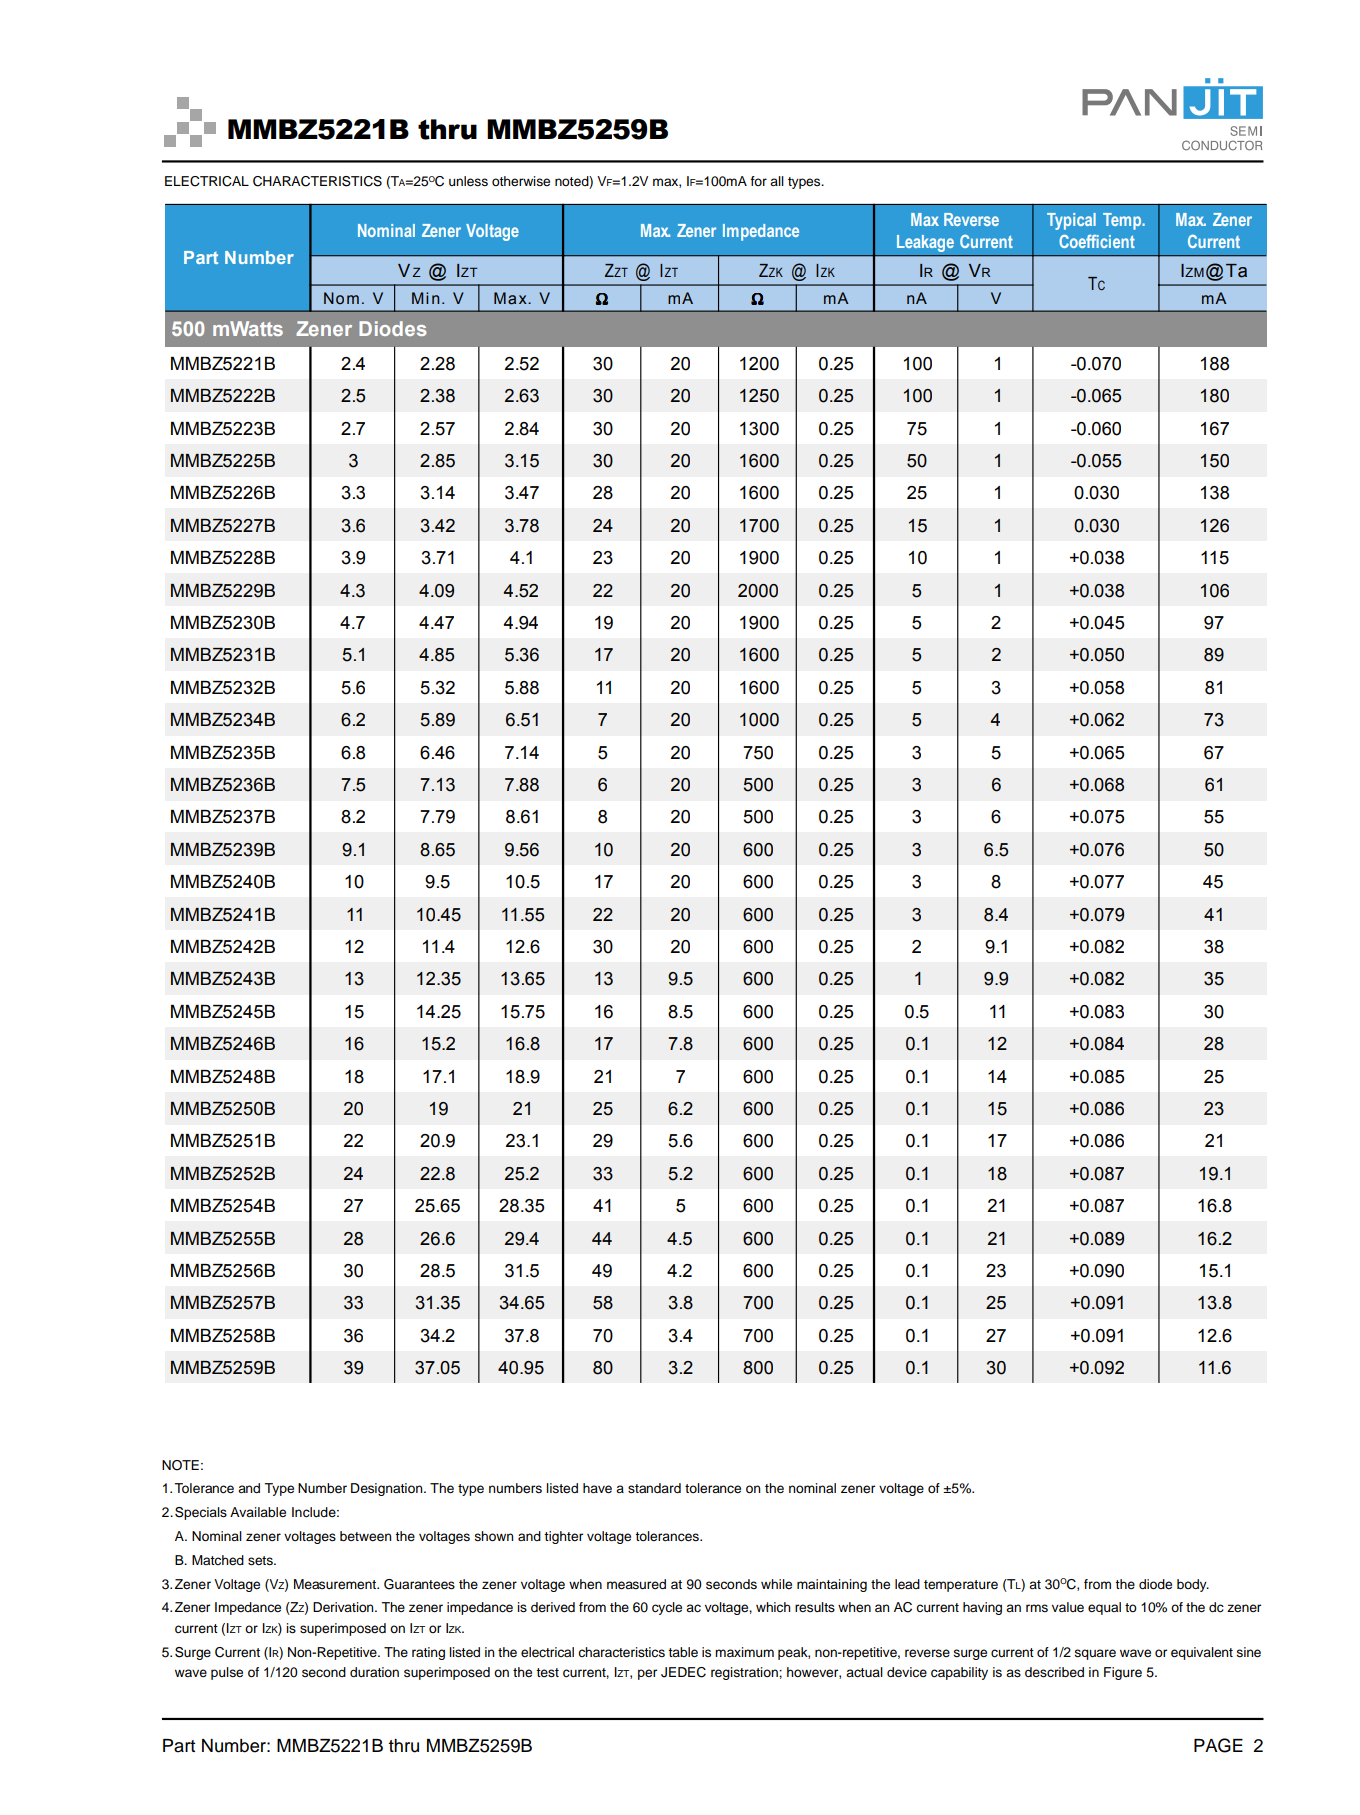 This screenshot has height=1815, width=1360. Describe the element at coordinates (388, 1489) in the screenshot. I see `Designation` at that location.
